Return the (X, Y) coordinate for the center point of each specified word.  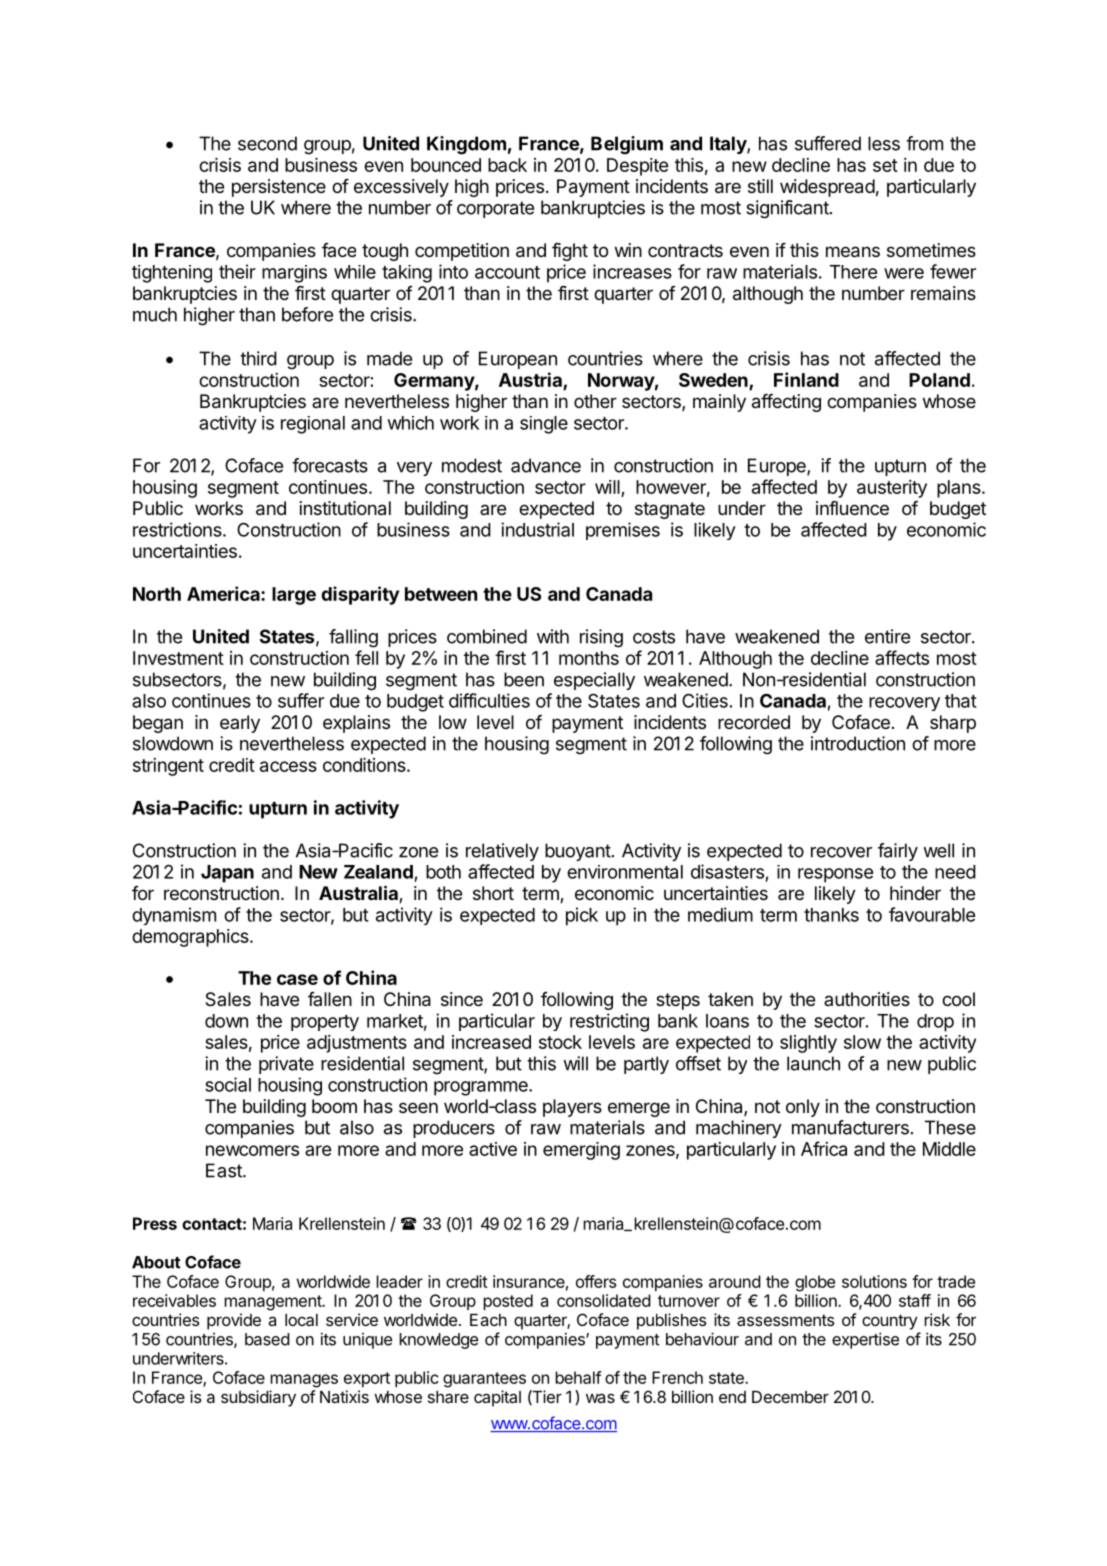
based (267, 1339)
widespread (827, 188)
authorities (867, 999)
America (224, 593)
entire (887, 636)
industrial (537, 529)
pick (582, 916)
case (297, 979)
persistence (279, 188)
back (507, 165)
